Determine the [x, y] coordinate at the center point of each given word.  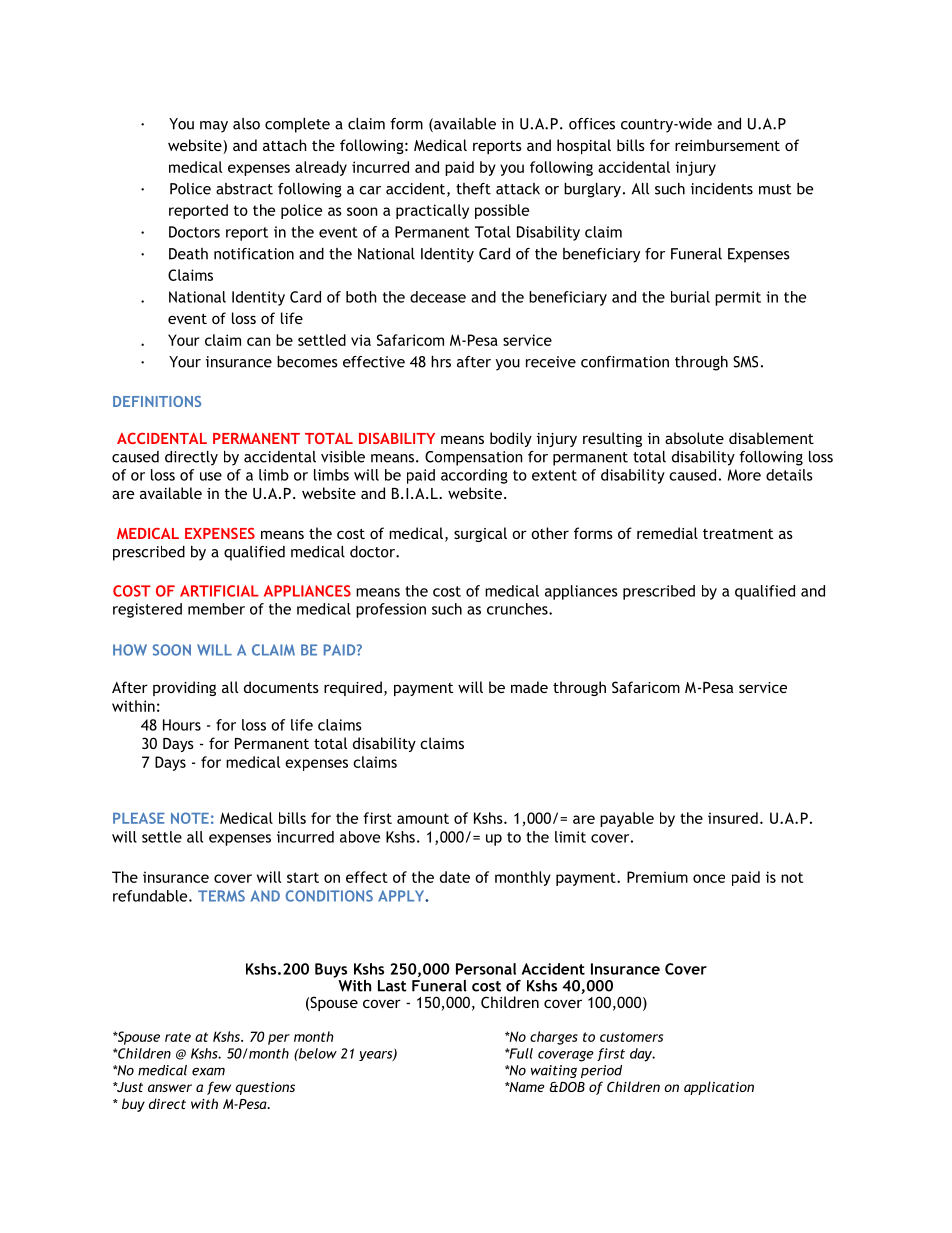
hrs [441, 362]
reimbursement [727, 145]
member [216, 609]
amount [423, 818]
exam [208, 1071]
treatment [738, 534]
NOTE [190, 818]
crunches [518, 609]
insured [733, 818]
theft [473, 189]
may [214, 127]
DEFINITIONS [157, 401]
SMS [745, 362]
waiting [554, 1071]
